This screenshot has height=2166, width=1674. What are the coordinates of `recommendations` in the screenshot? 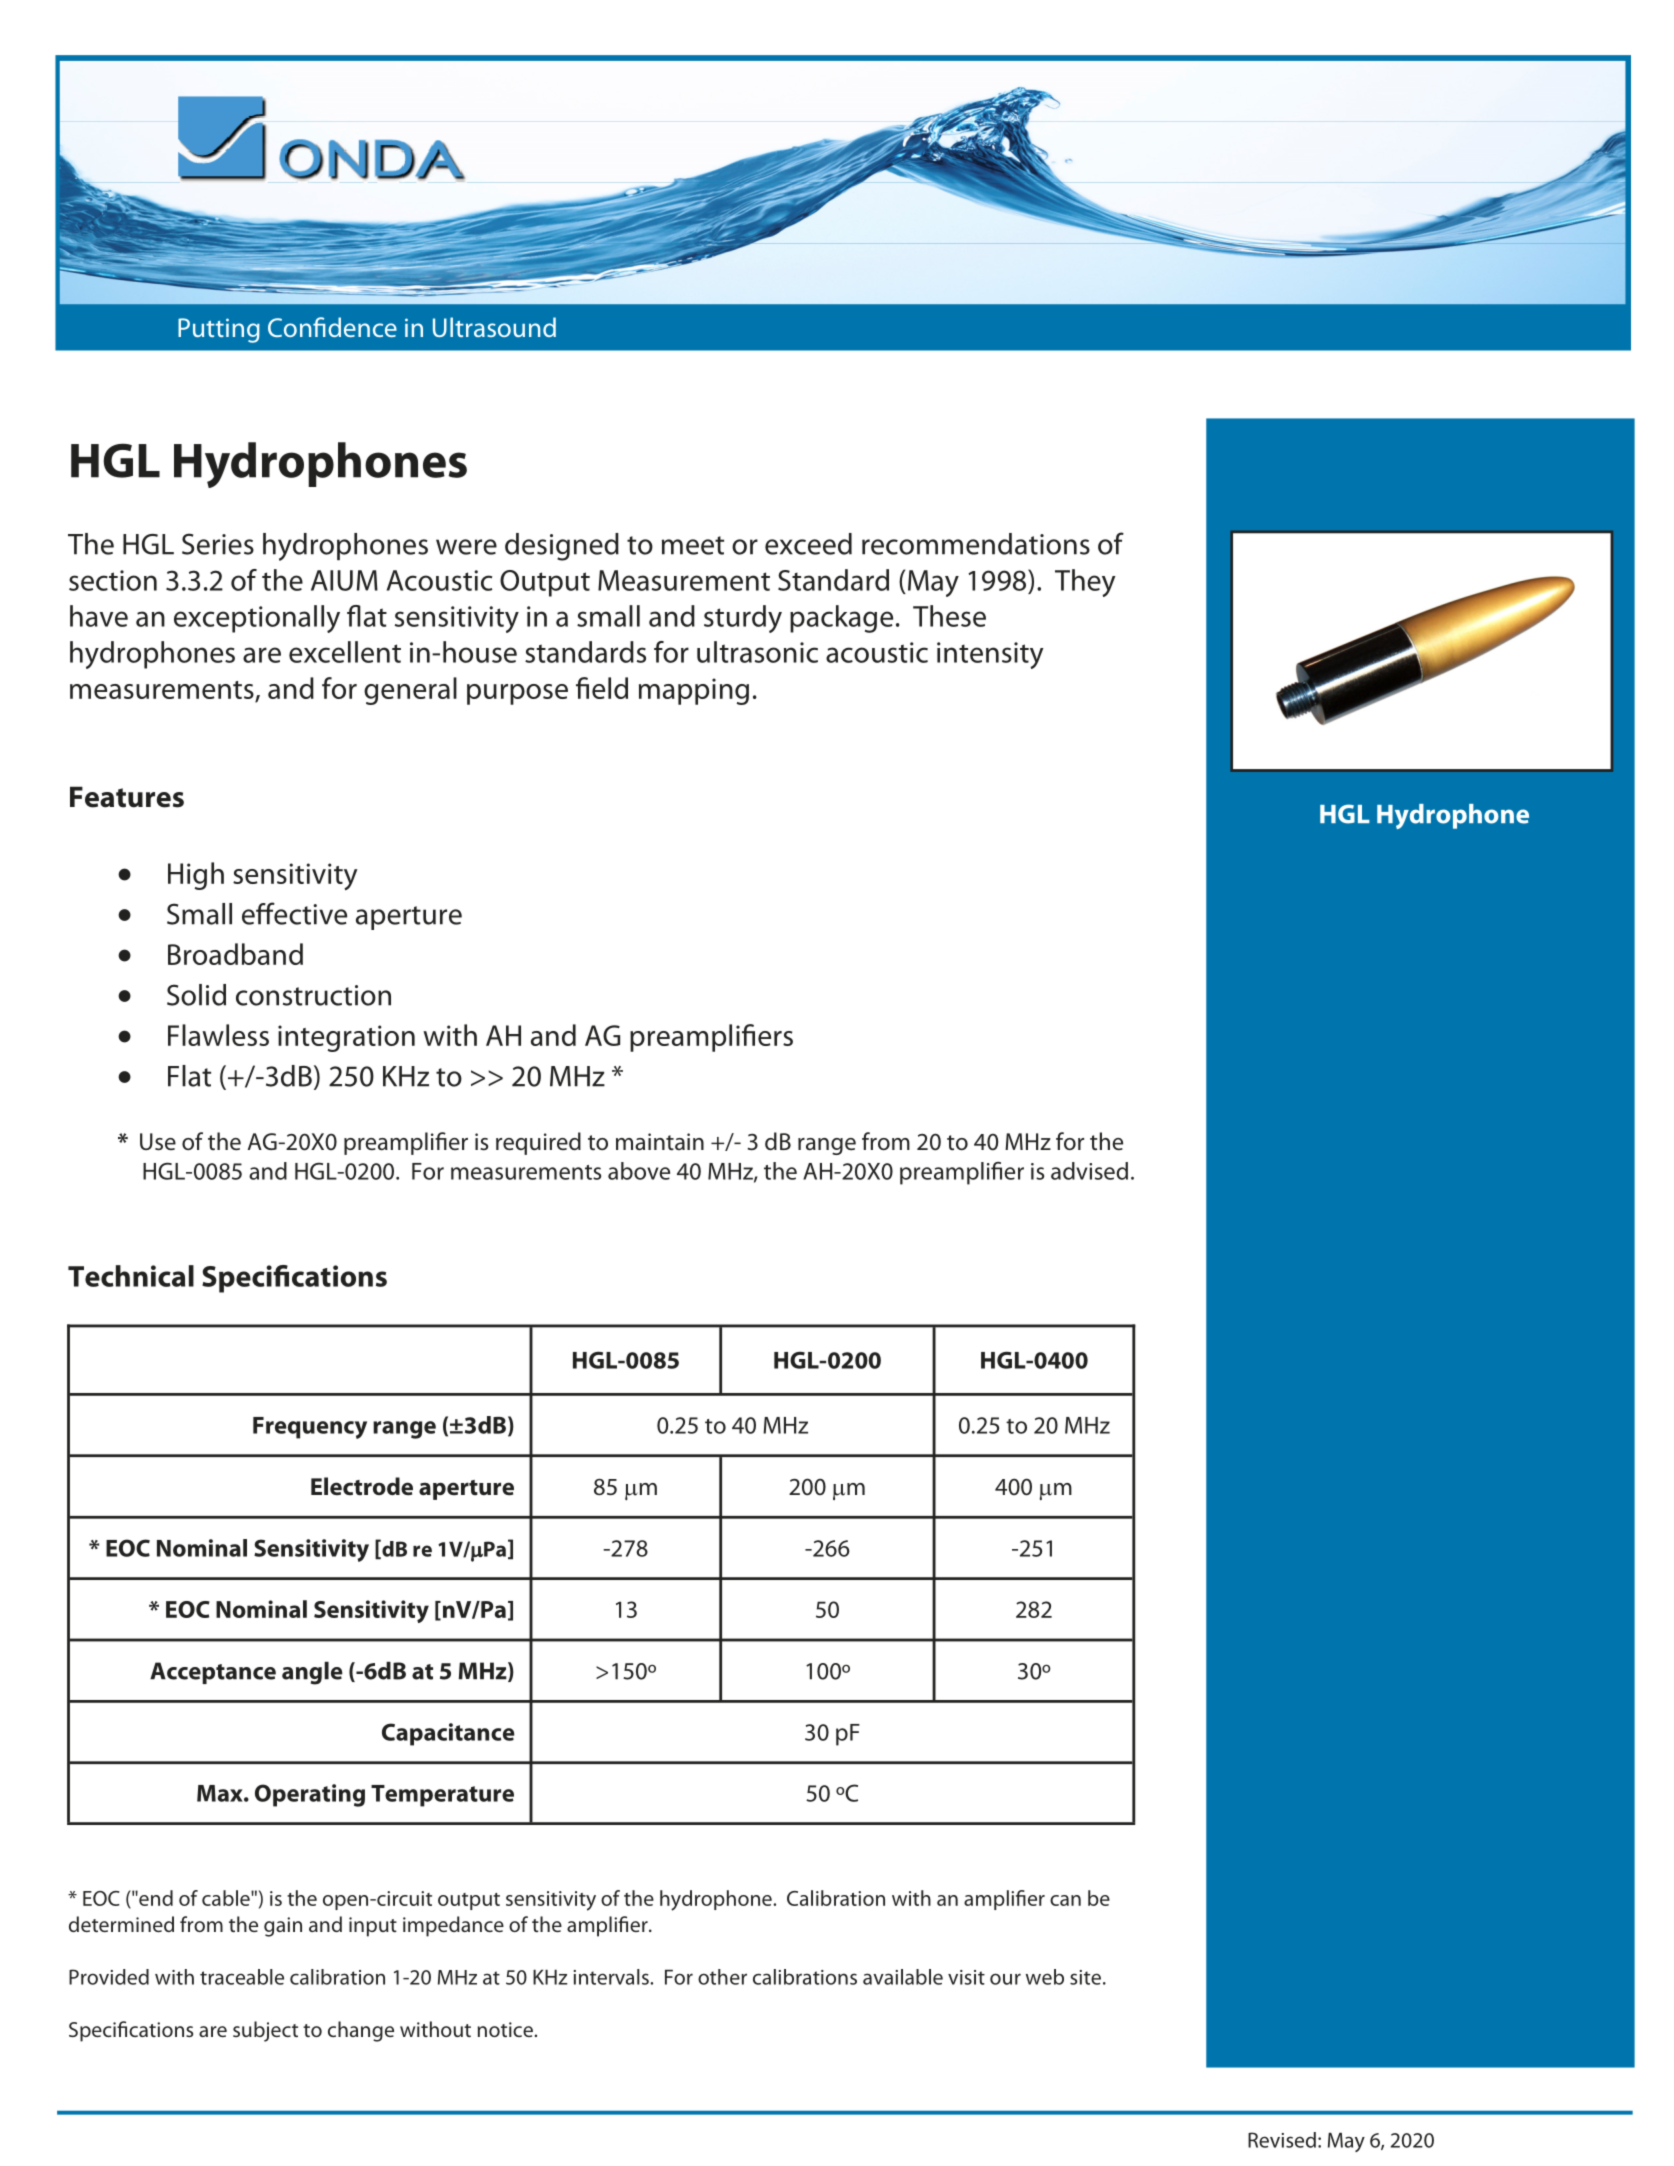 It's located at (976, 544).
